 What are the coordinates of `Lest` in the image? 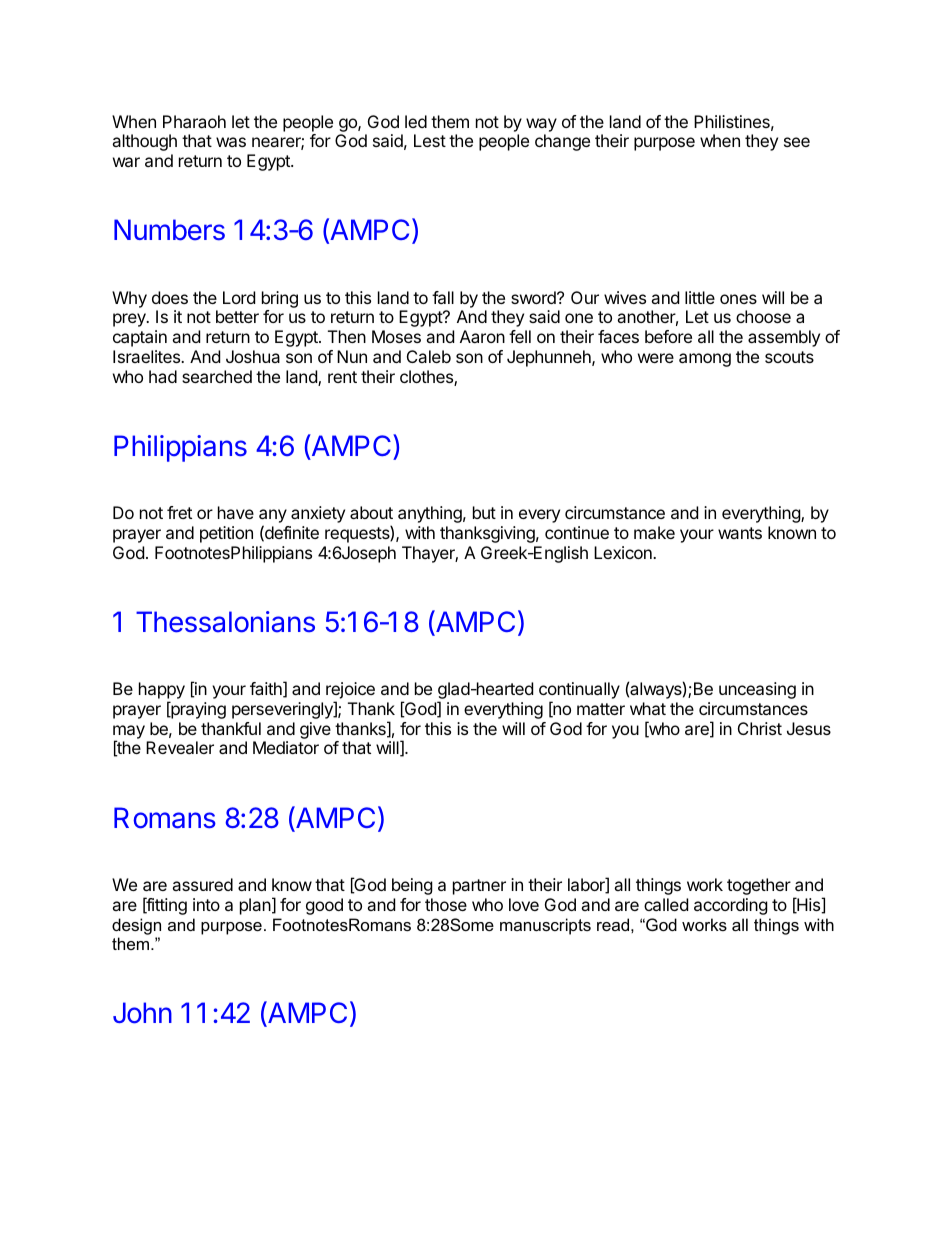 It's located at (430, 140).
